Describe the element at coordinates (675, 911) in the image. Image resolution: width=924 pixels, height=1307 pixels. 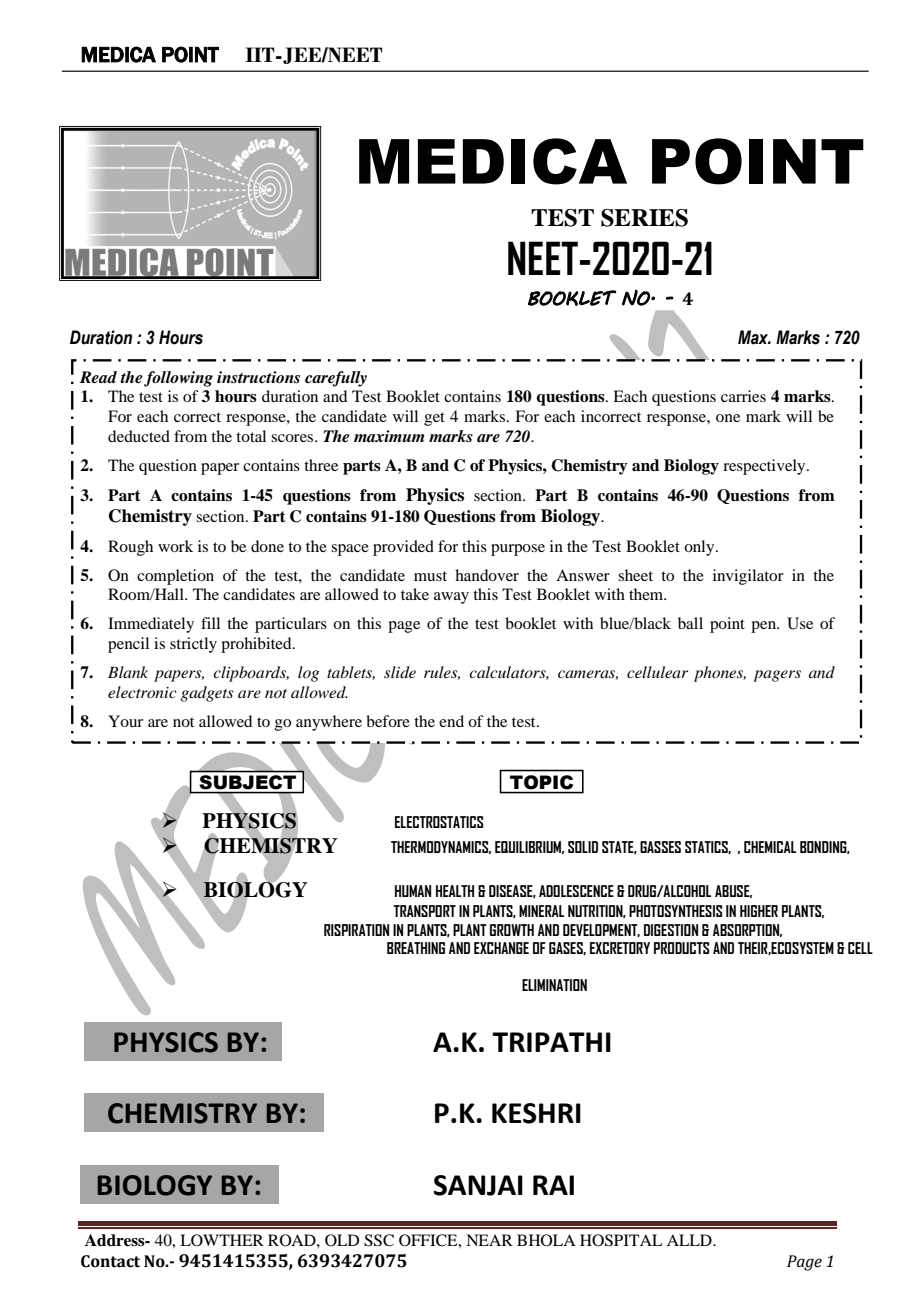
I see `PHOTOSYNTHESIS` at that location.
